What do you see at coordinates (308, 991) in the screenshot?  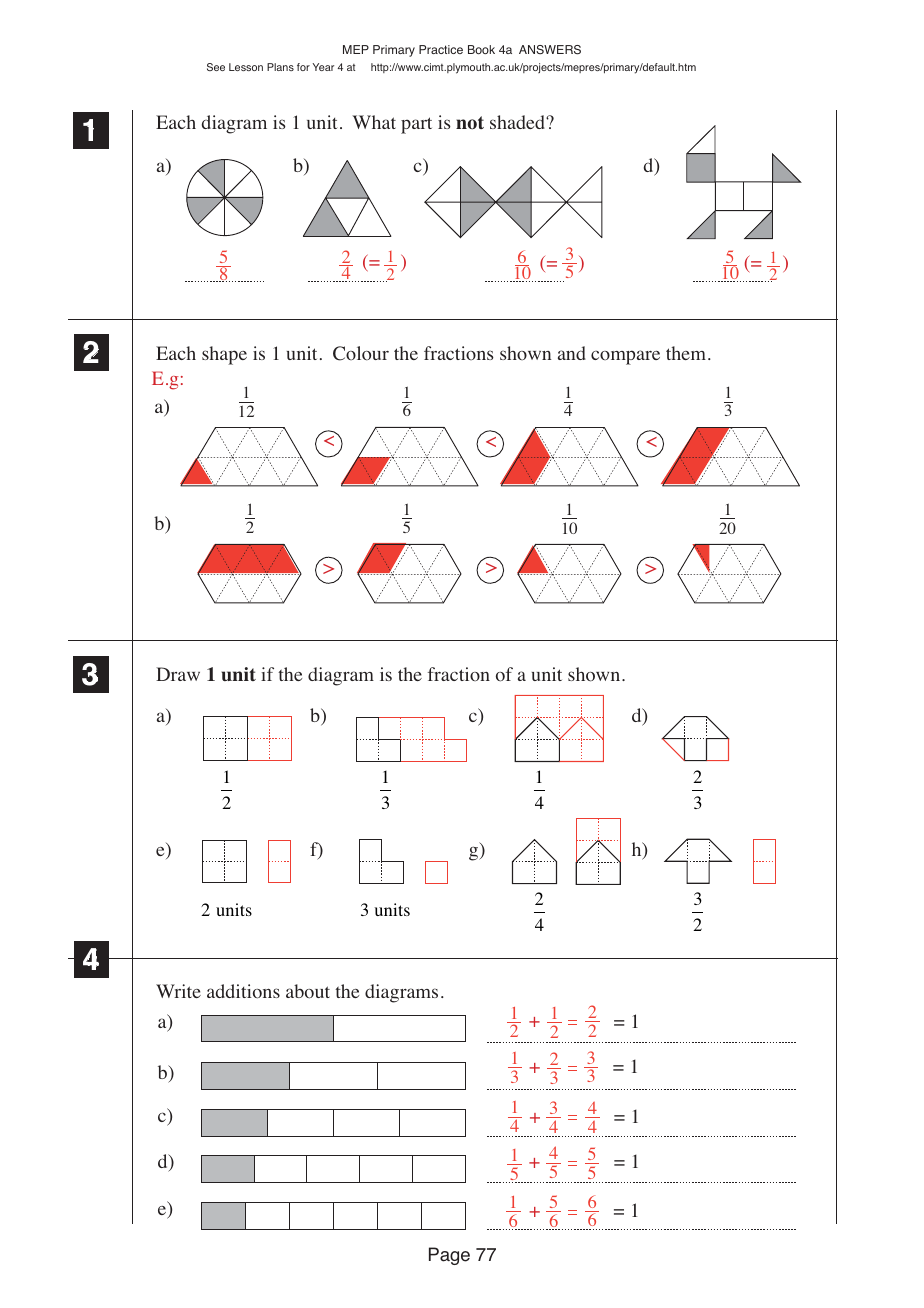 I see `about` at bounding box center [308, 991].
